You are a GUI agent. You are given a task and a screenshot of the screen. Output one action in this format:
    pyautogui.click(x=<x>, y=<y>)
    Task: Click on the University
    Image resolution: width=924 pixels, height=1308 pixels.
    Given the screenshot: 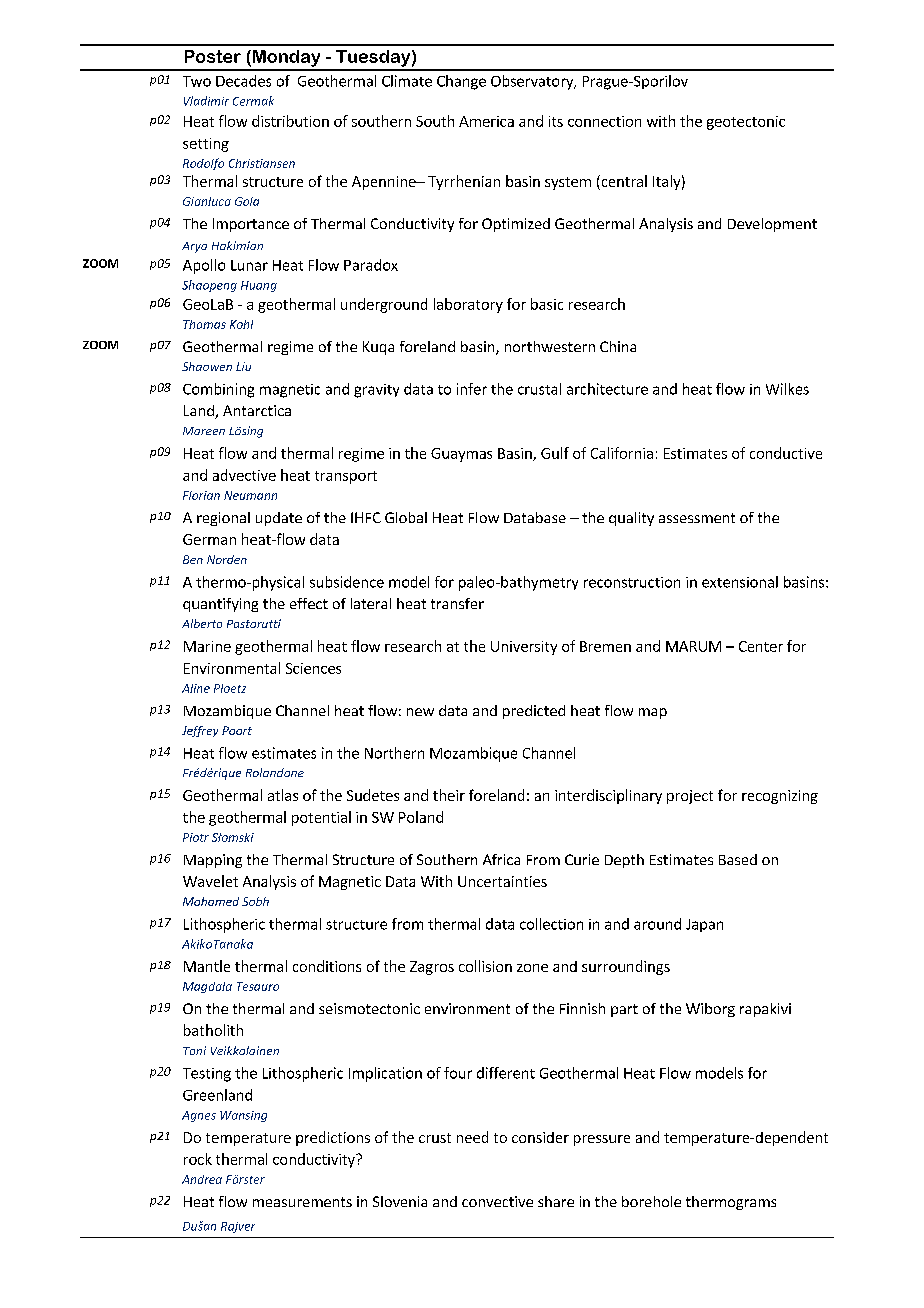 What is the action you would take?
    pyautogui.click(x=524, y=648)
